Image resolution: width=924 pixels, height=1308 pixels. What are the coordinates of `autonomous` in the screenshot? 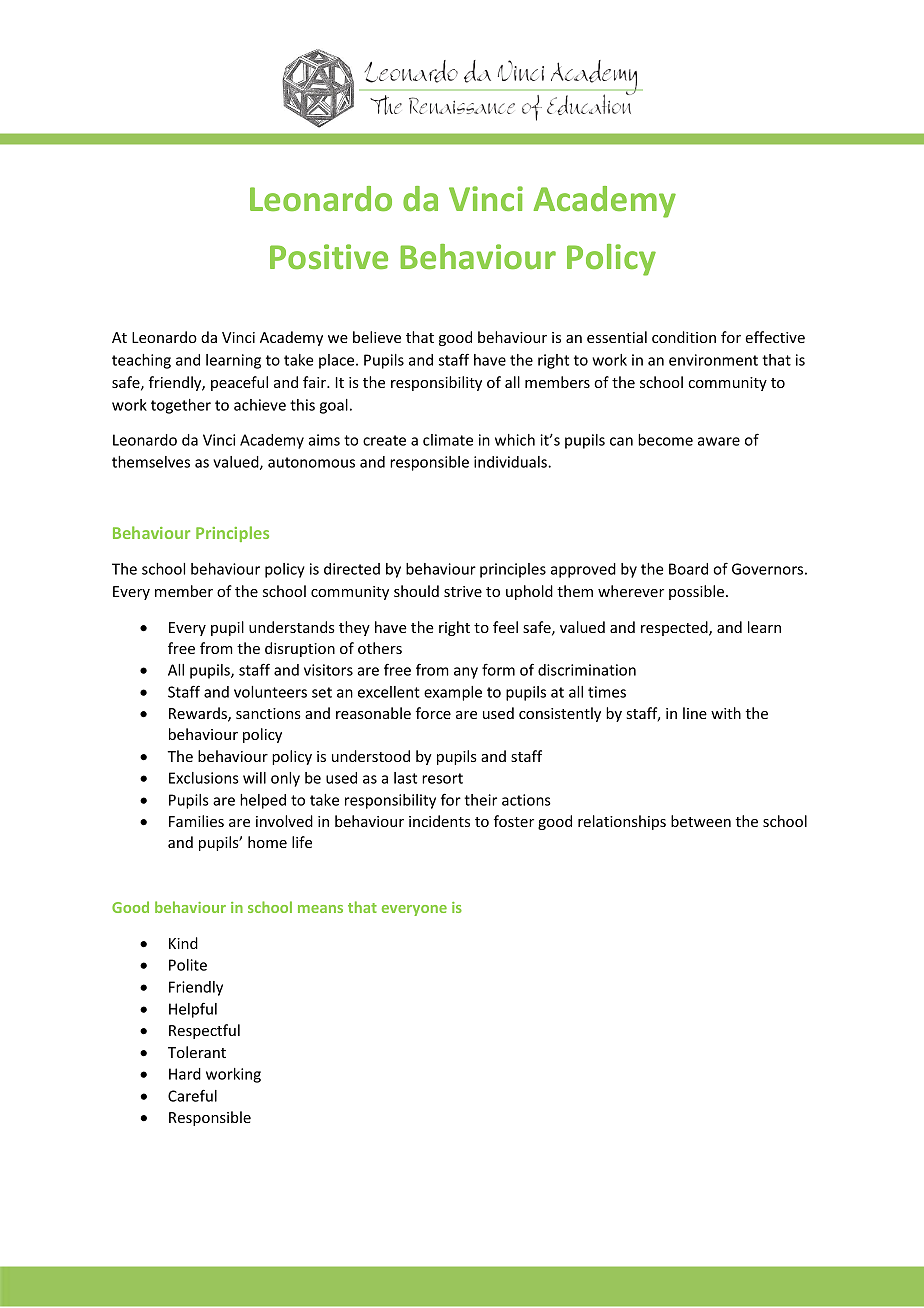 It's located at (311, 462).
